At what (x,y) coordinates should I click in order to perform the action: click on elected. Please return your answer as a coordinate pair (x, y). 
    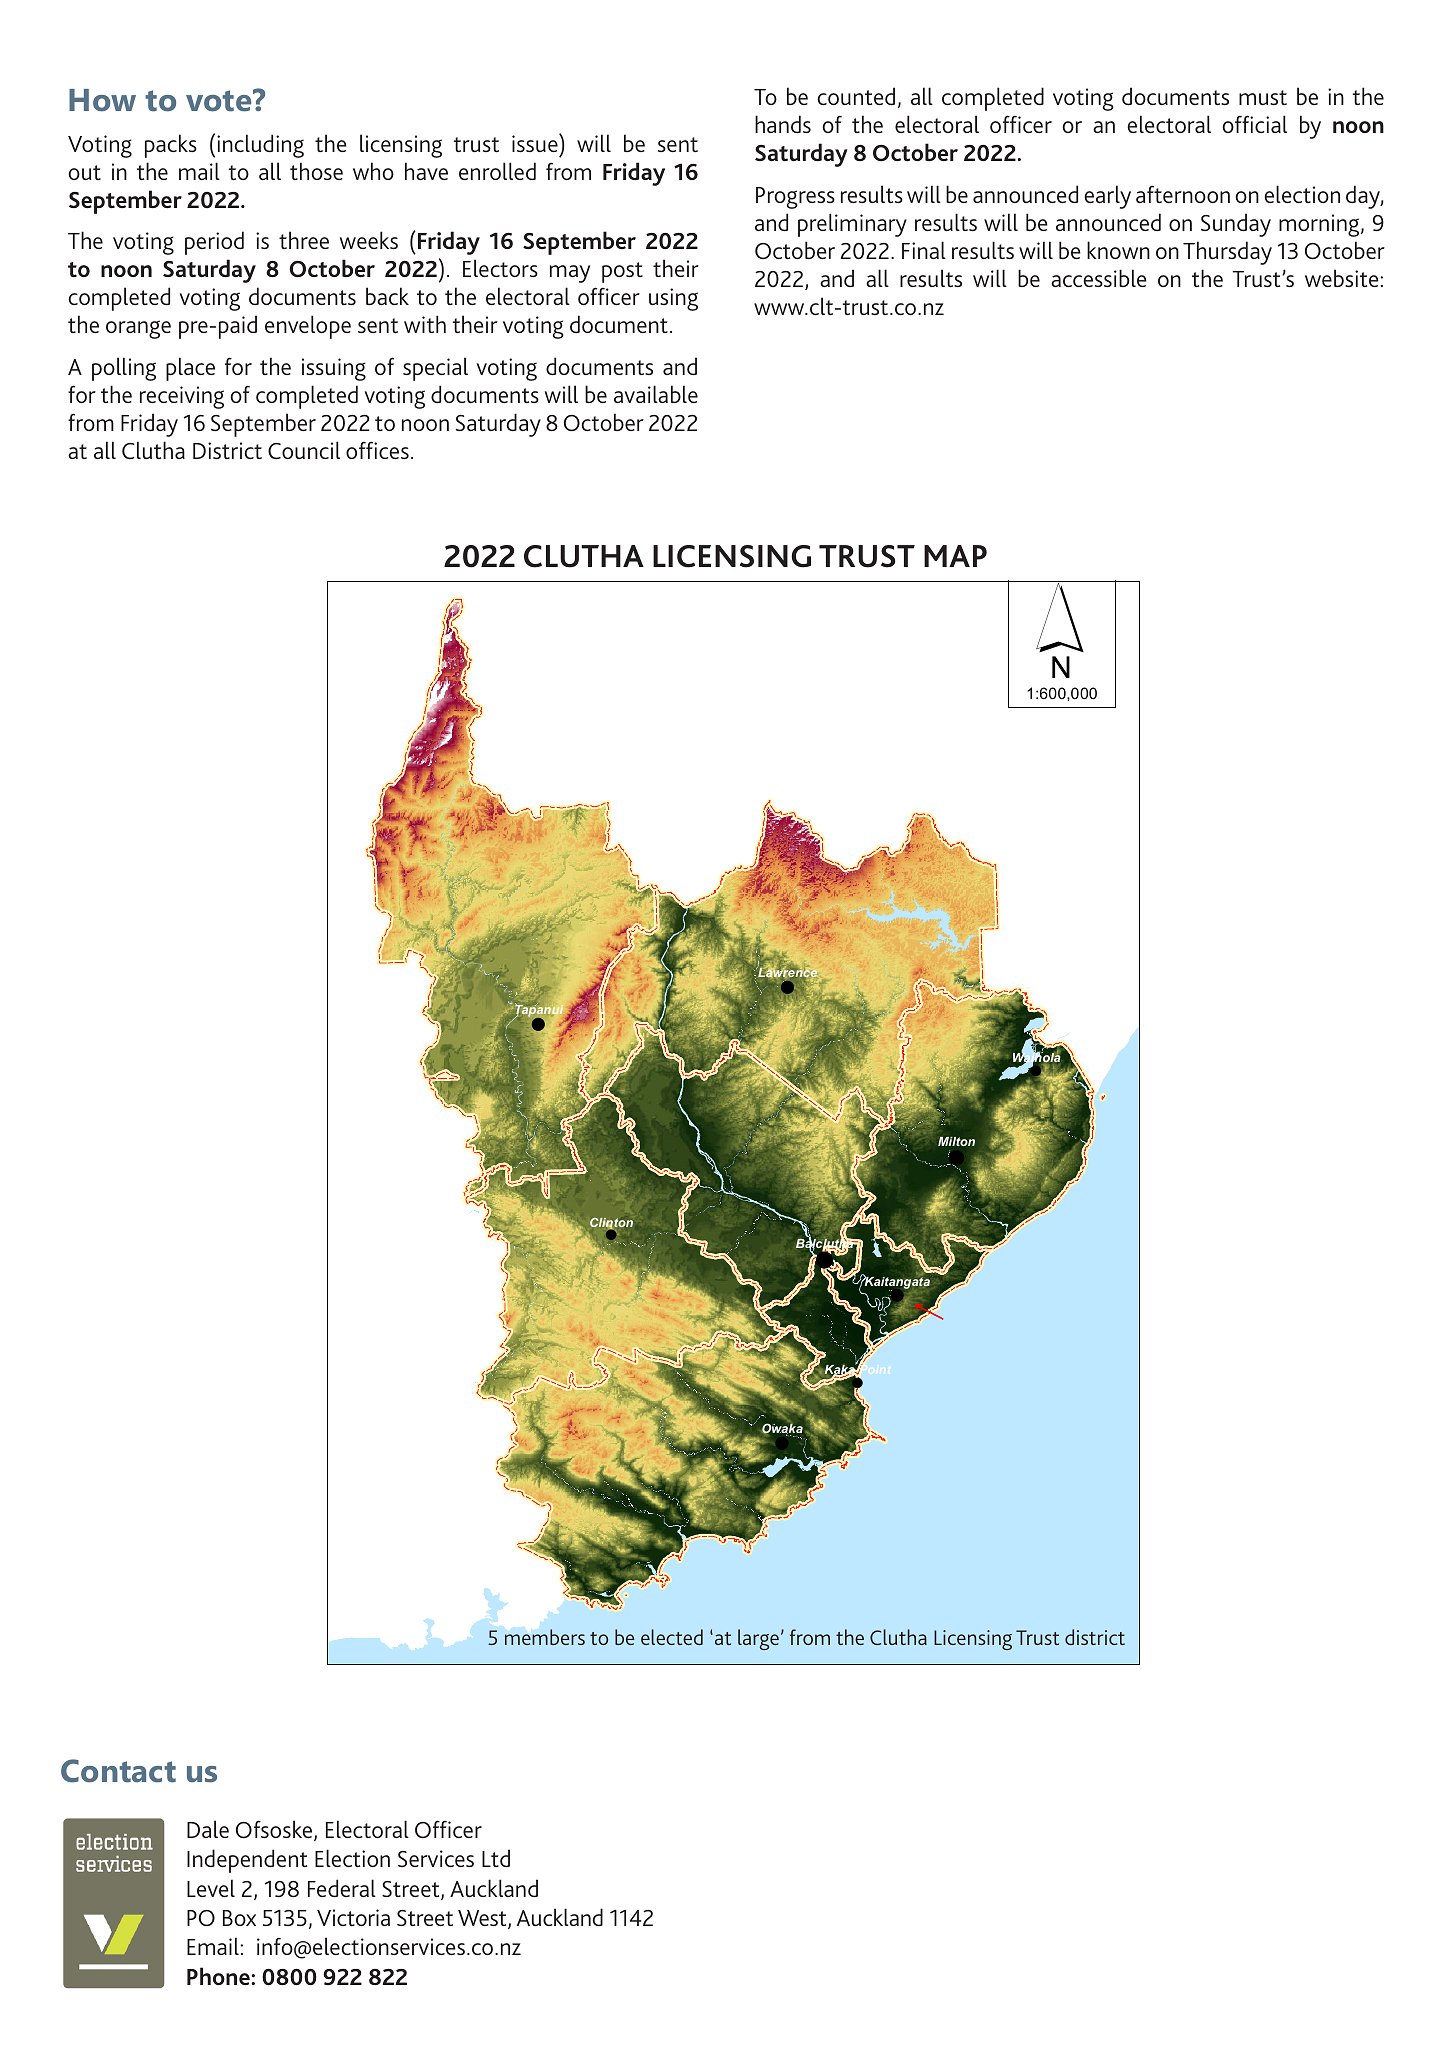
    Looking at the image, I should click on (672, 1637).
